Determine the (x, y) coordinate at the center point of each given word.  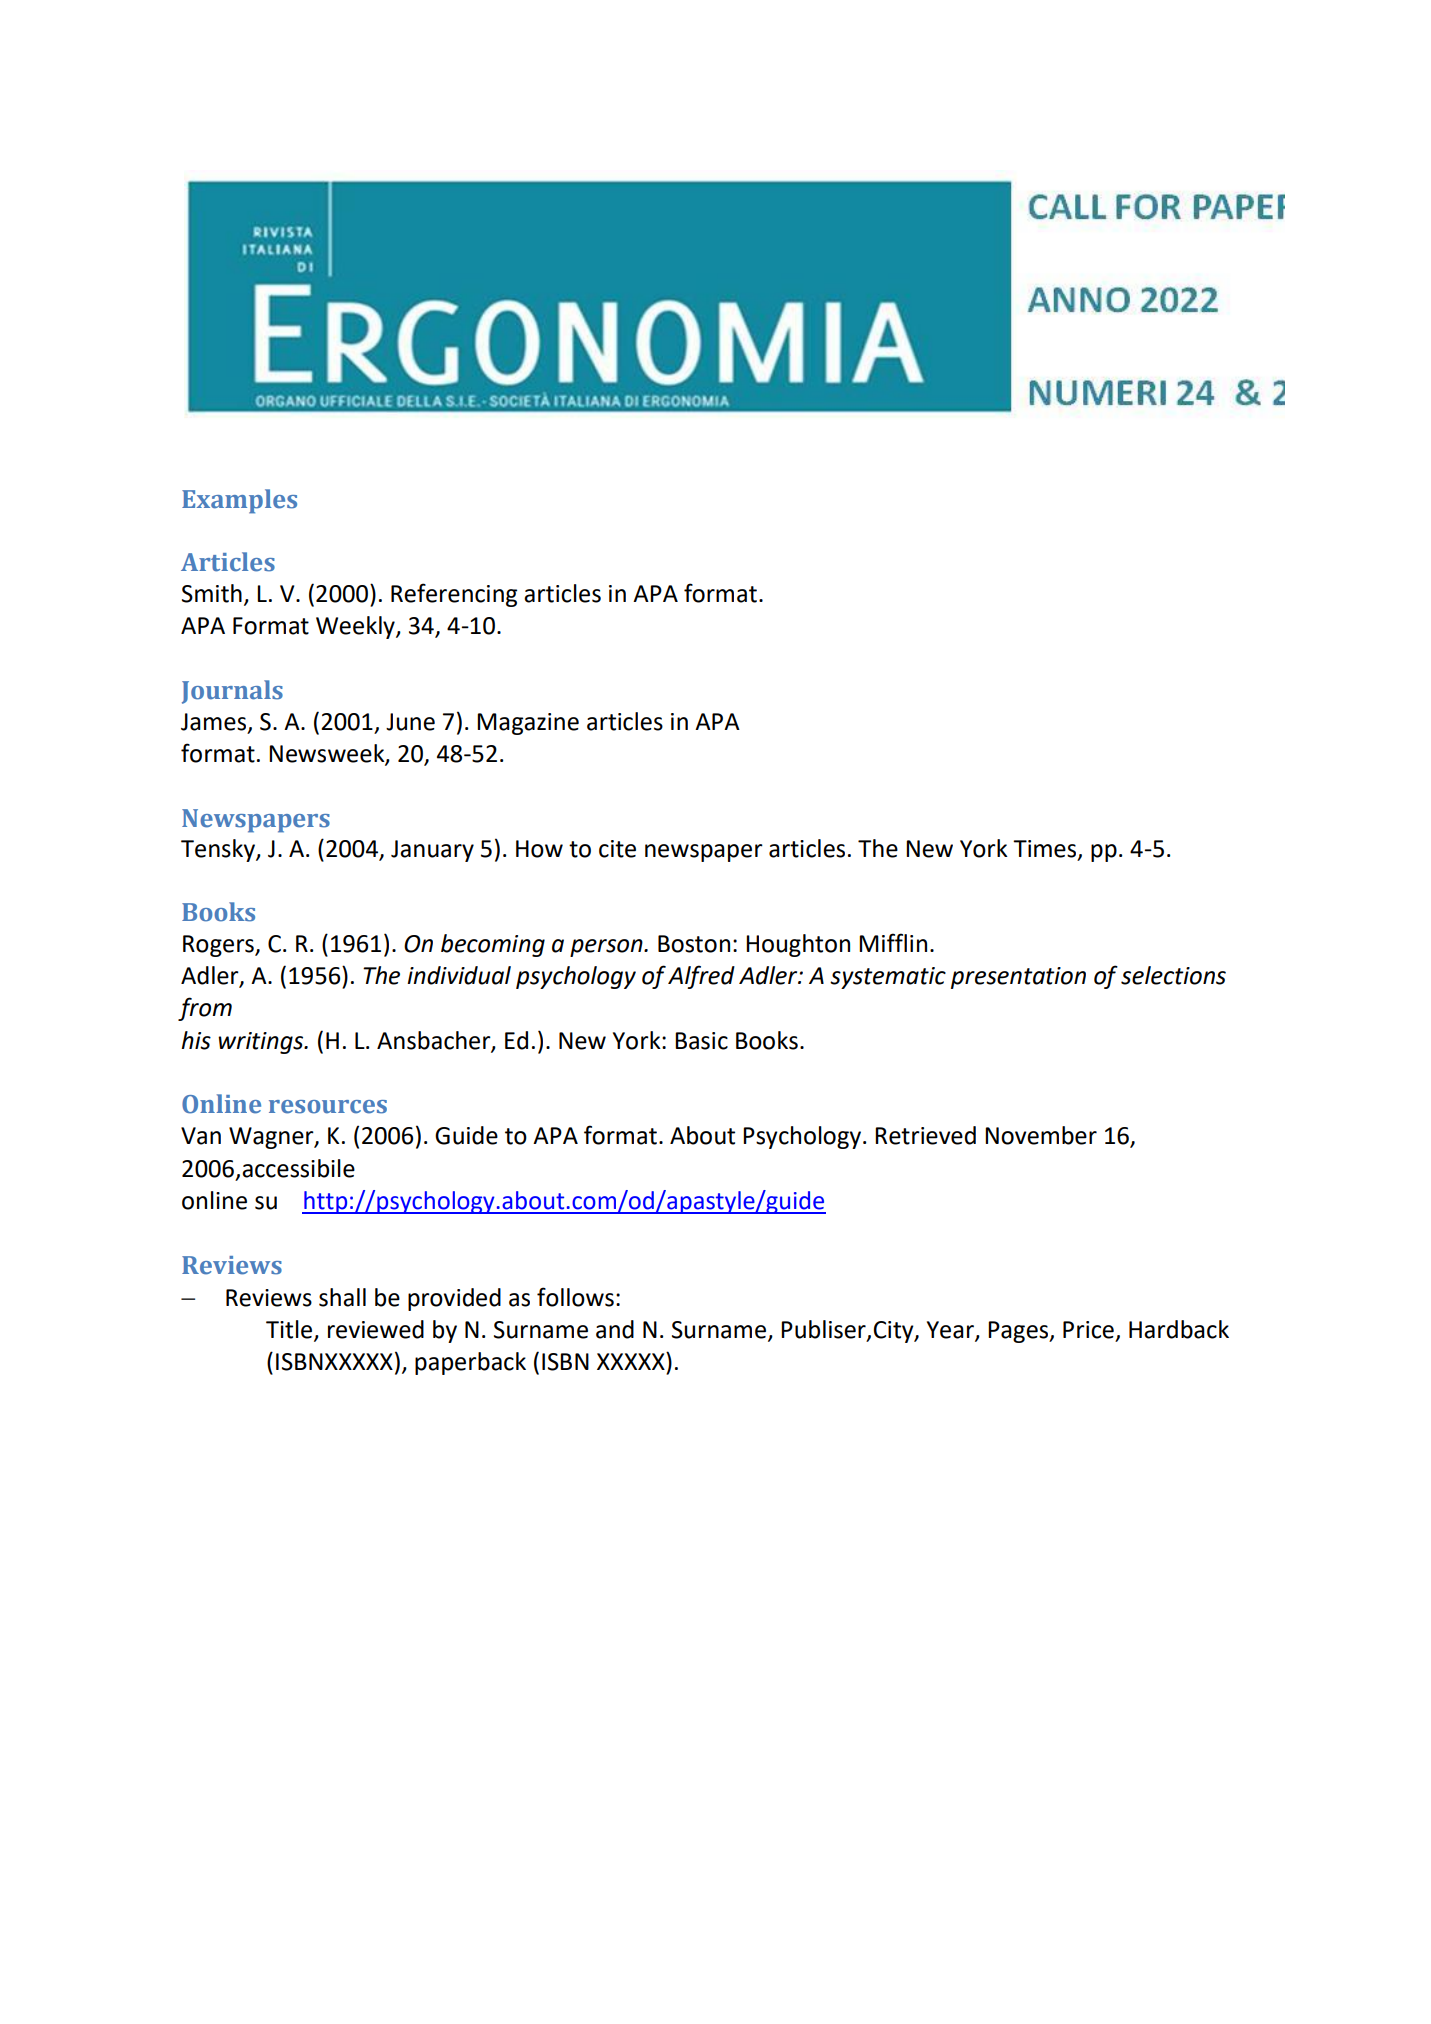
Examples (239, 501)
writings (262, 1043)
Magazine (528, 724)
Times (1046, 850)
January (432, 851)
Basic (701, 1041)
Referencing (454, 595)
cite (617, 849)
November (1041, 1135)
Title (290, 1330)
